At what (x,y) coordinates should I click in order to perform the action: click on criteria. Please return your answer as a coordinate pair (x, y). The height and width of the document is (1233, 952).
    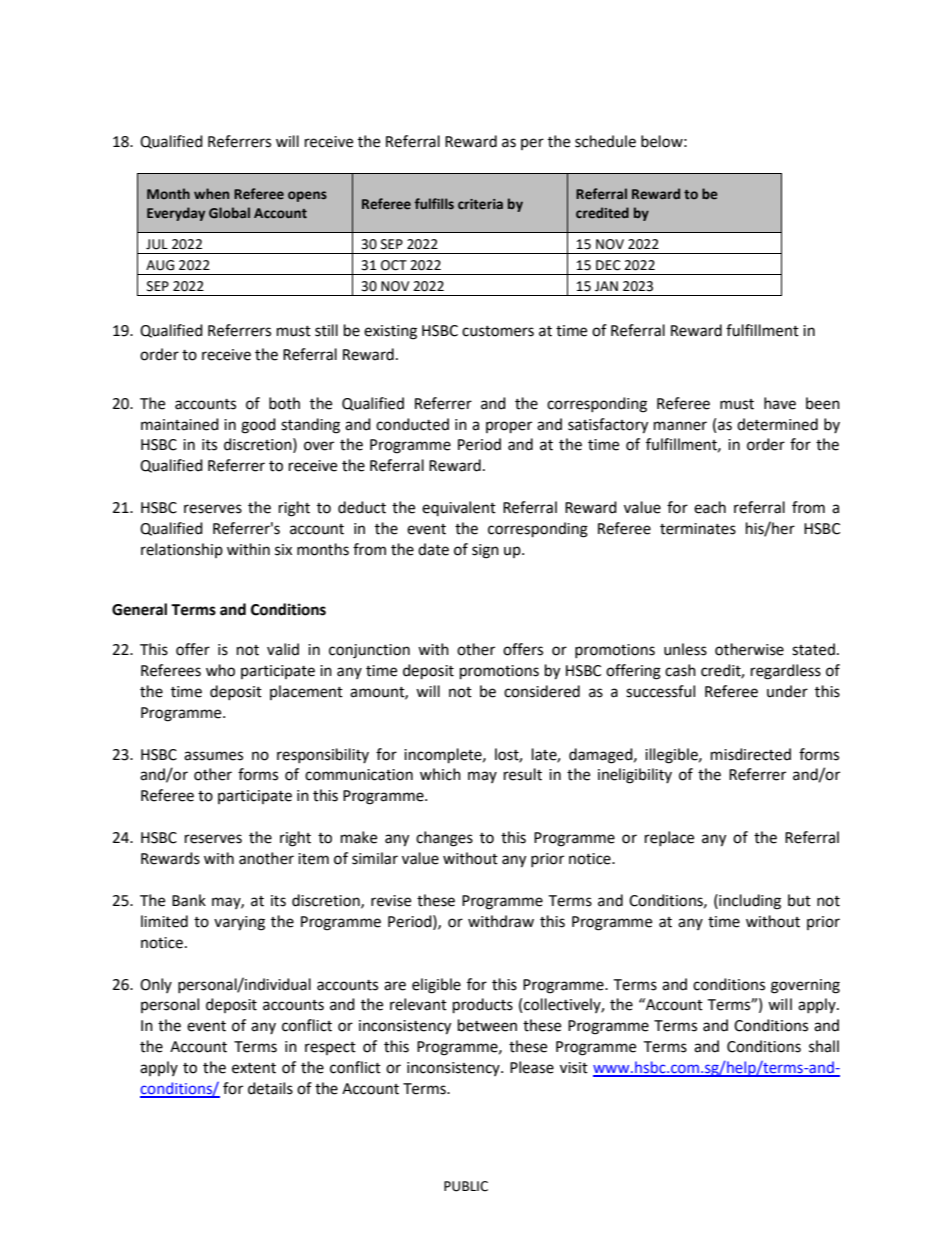
    Looking at the image, I should click on (480, 204).
